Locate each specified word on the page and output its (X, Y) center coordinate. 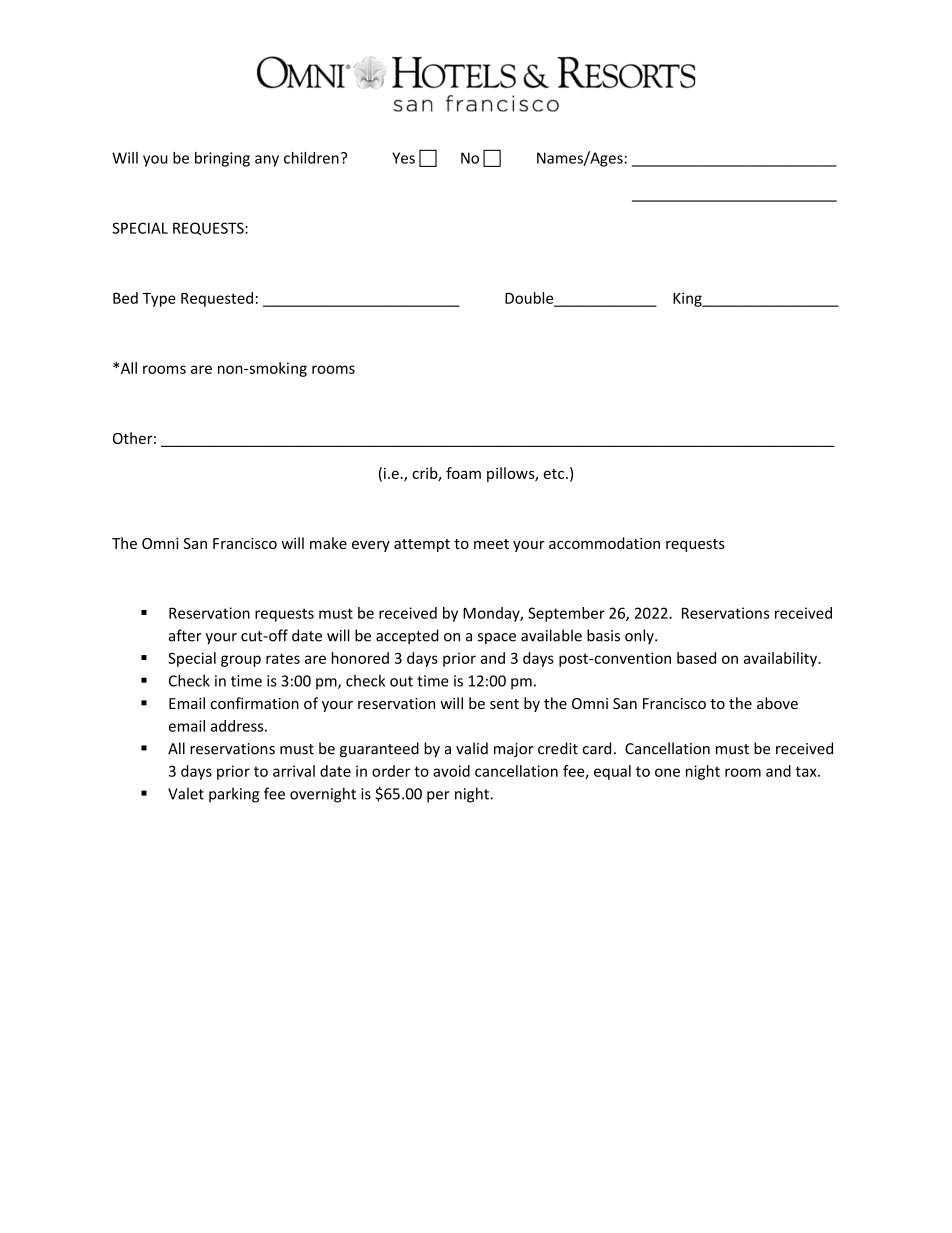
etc (555, 474)
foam (463, 473)
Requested (217, 299)
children (311, 158)
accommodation (604, 543)
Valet (186, 793)
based (696, 658)
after (185, 635)
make (328, 543)
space (497, 638)
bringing (222, 159)
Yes (403, 158)
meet (491, 544)
